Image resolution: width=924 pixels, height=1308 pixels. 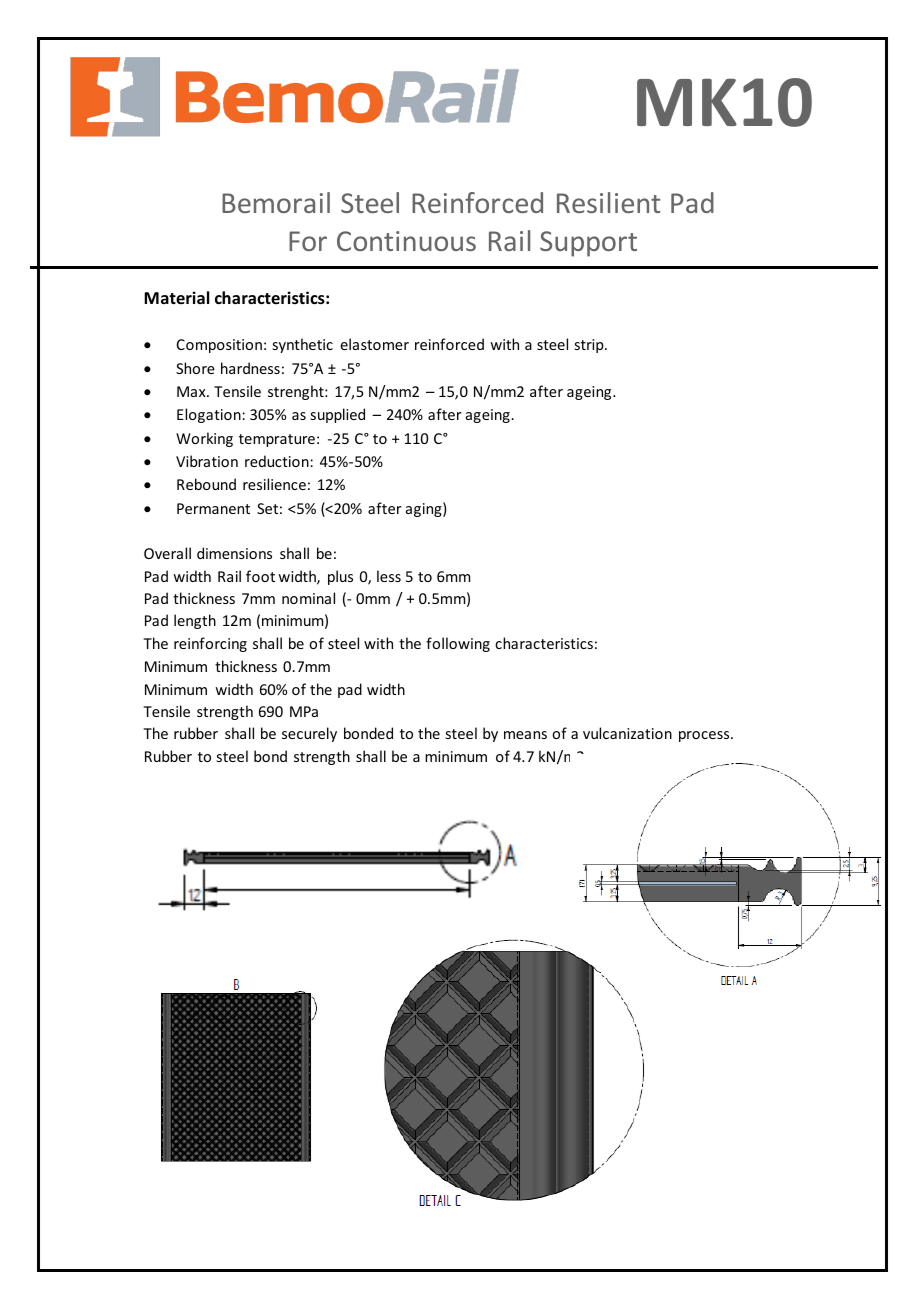 What do you see at coordinates (609, 202) in the document?
I see `Resilient` at bounding box center [609, 202].
